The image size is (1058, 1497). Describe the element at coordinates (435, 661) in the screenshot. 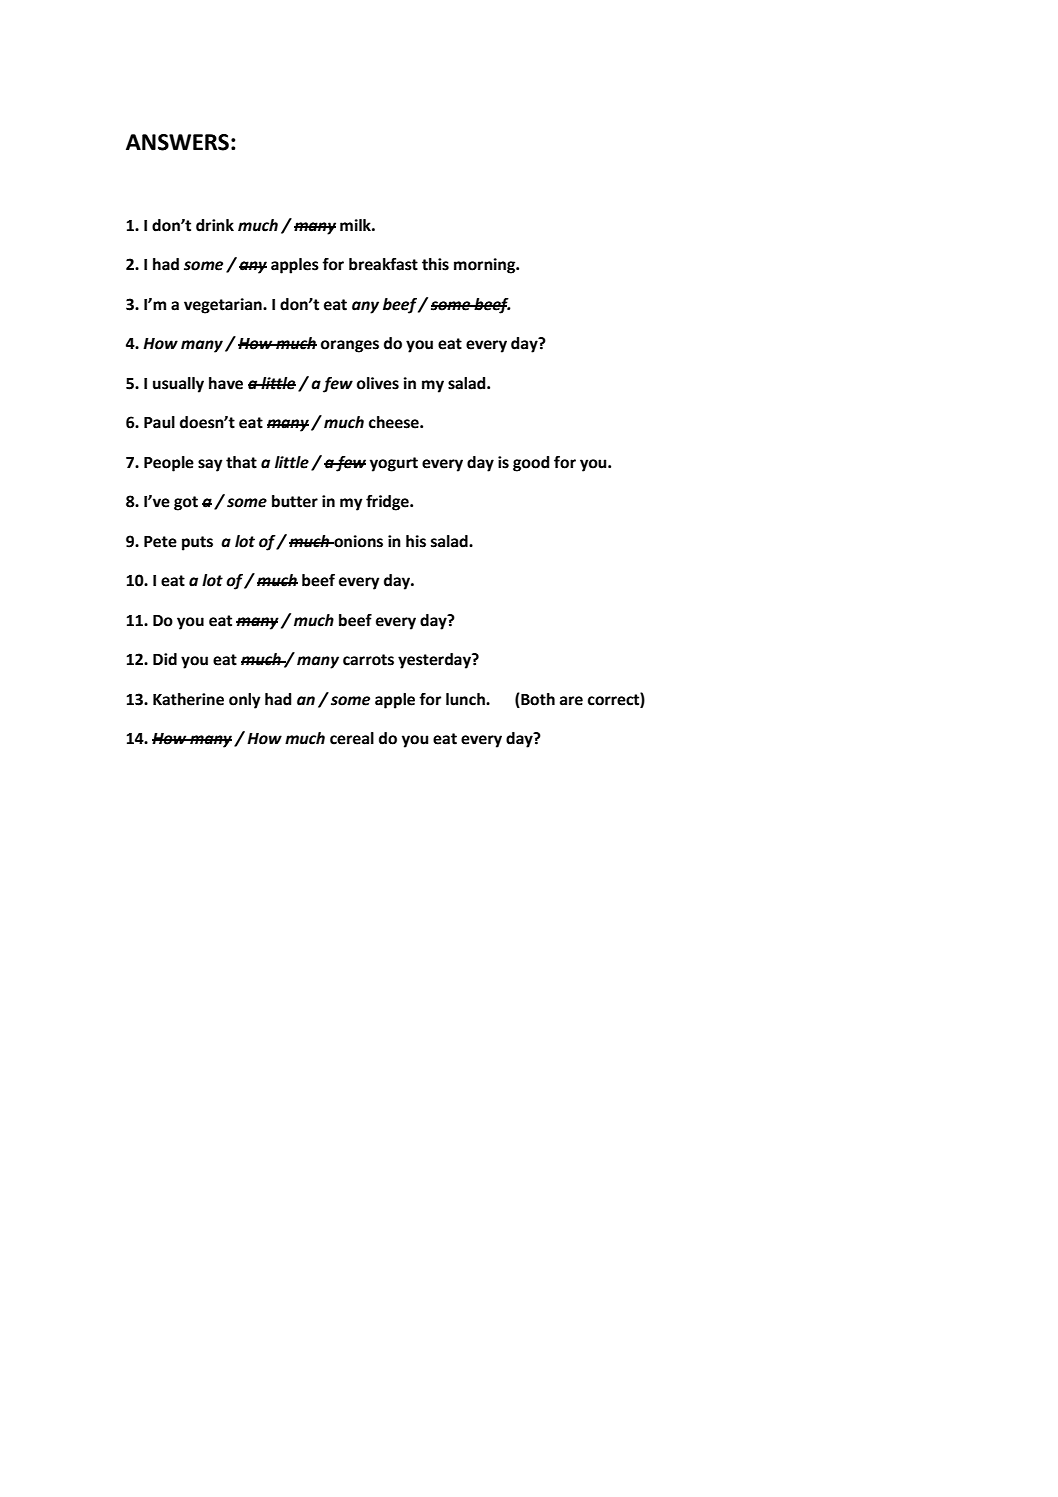

I see `yesterday` at that location.
